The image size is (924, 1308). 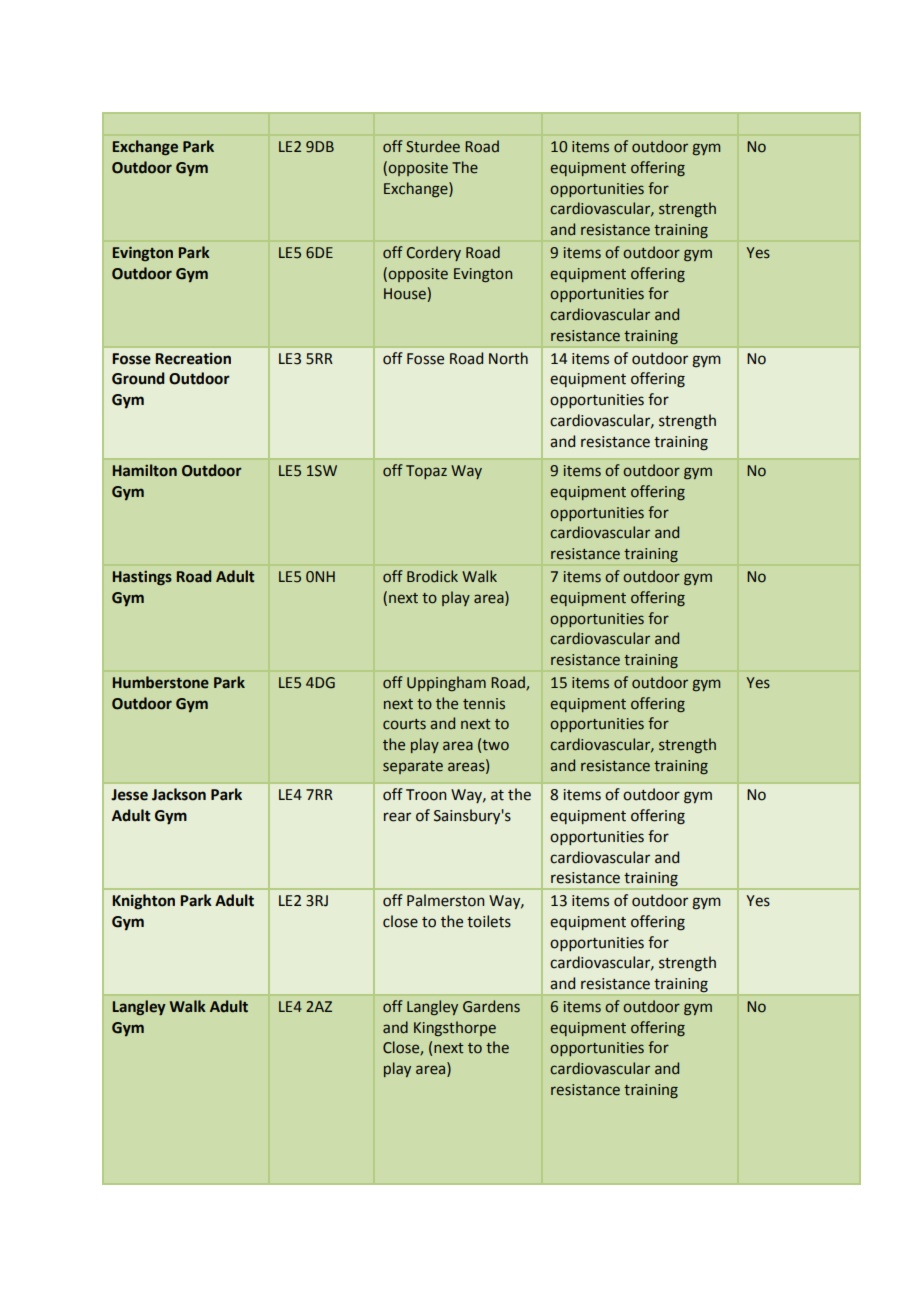 What do you see at coordinates (491, 1006) in the document?
I see `Gardens` at bounding box center [491, 1006].
